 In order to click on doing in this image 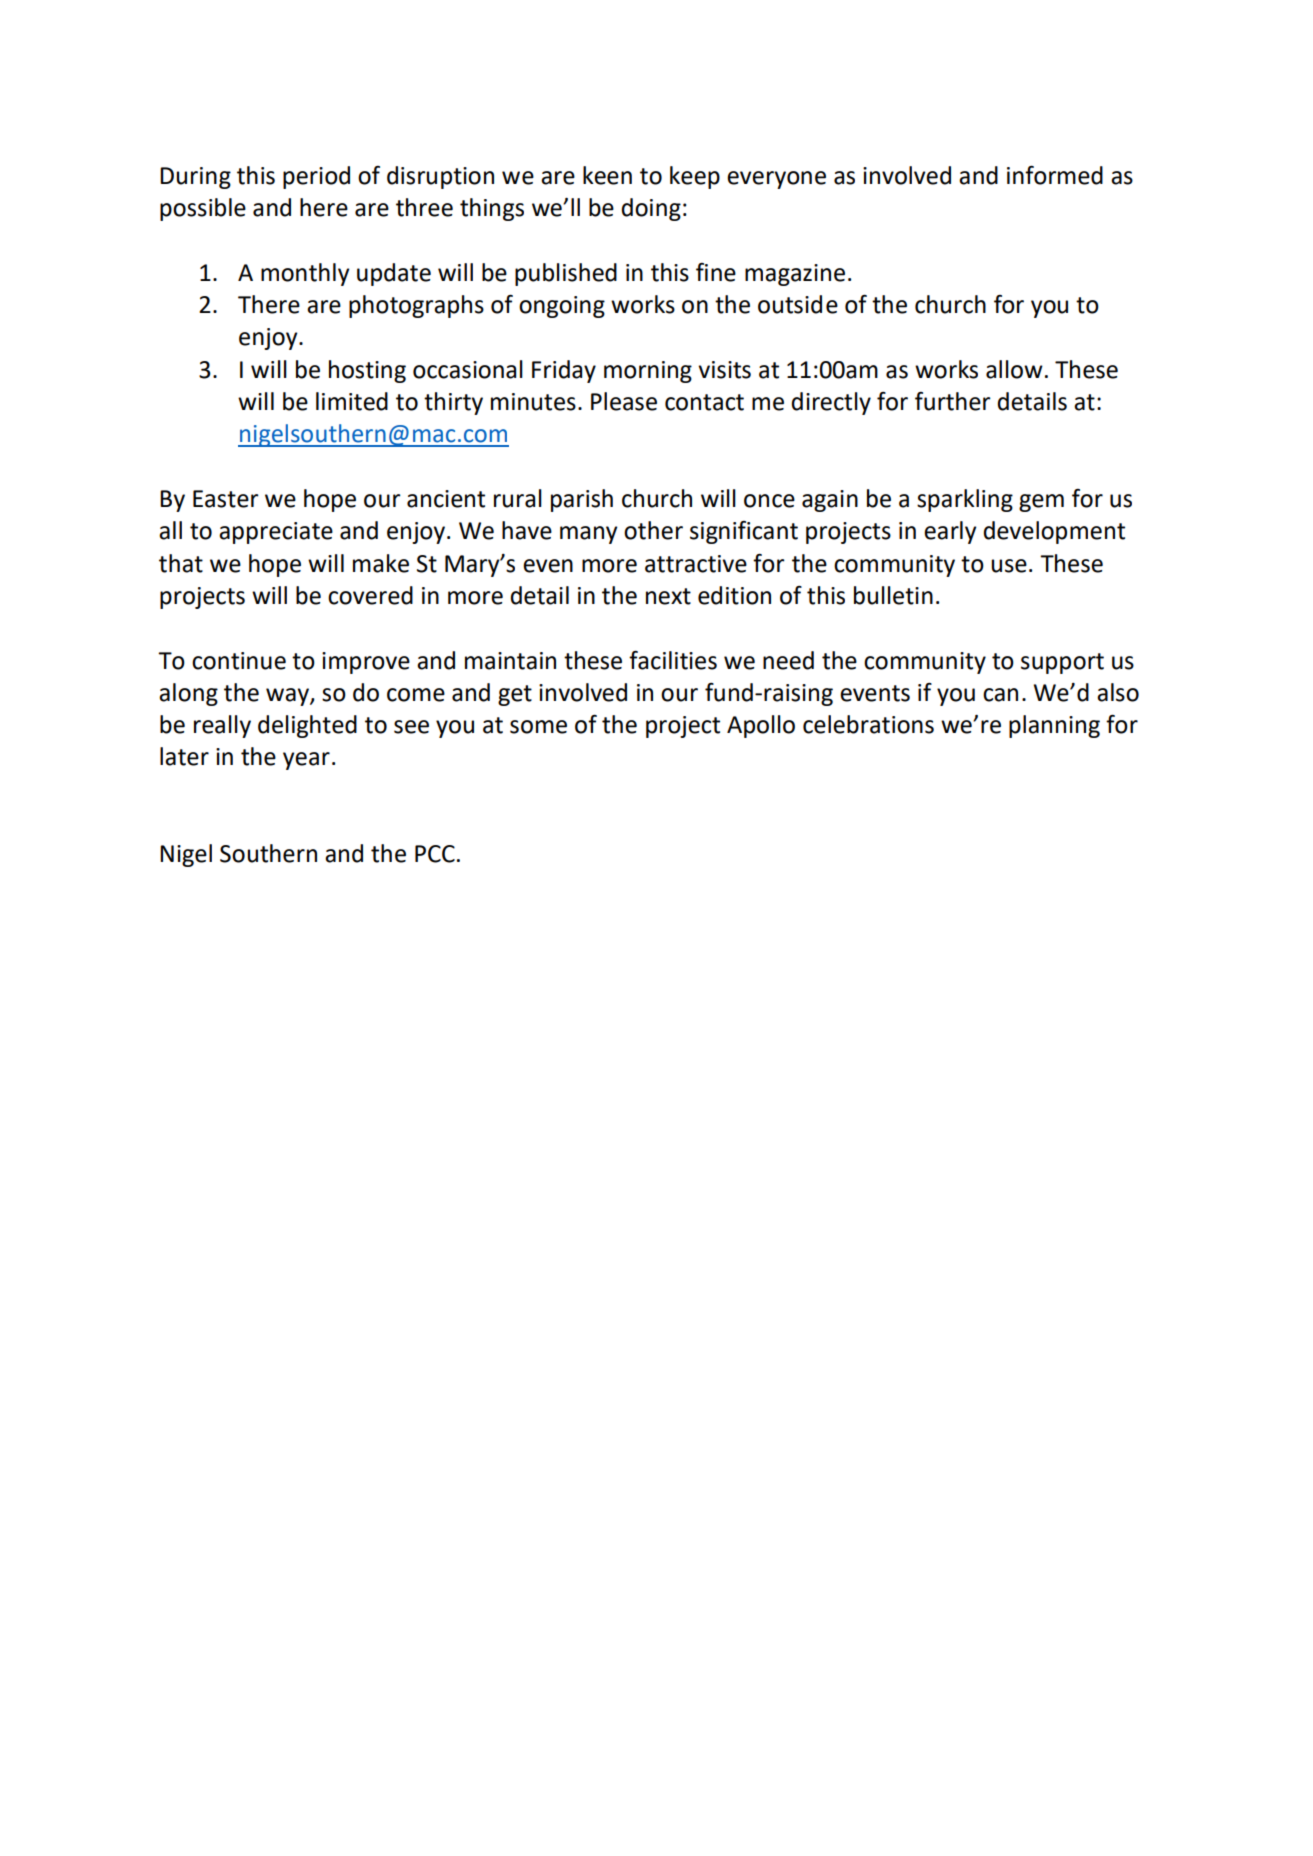, I will do `click(651, 209)`.
